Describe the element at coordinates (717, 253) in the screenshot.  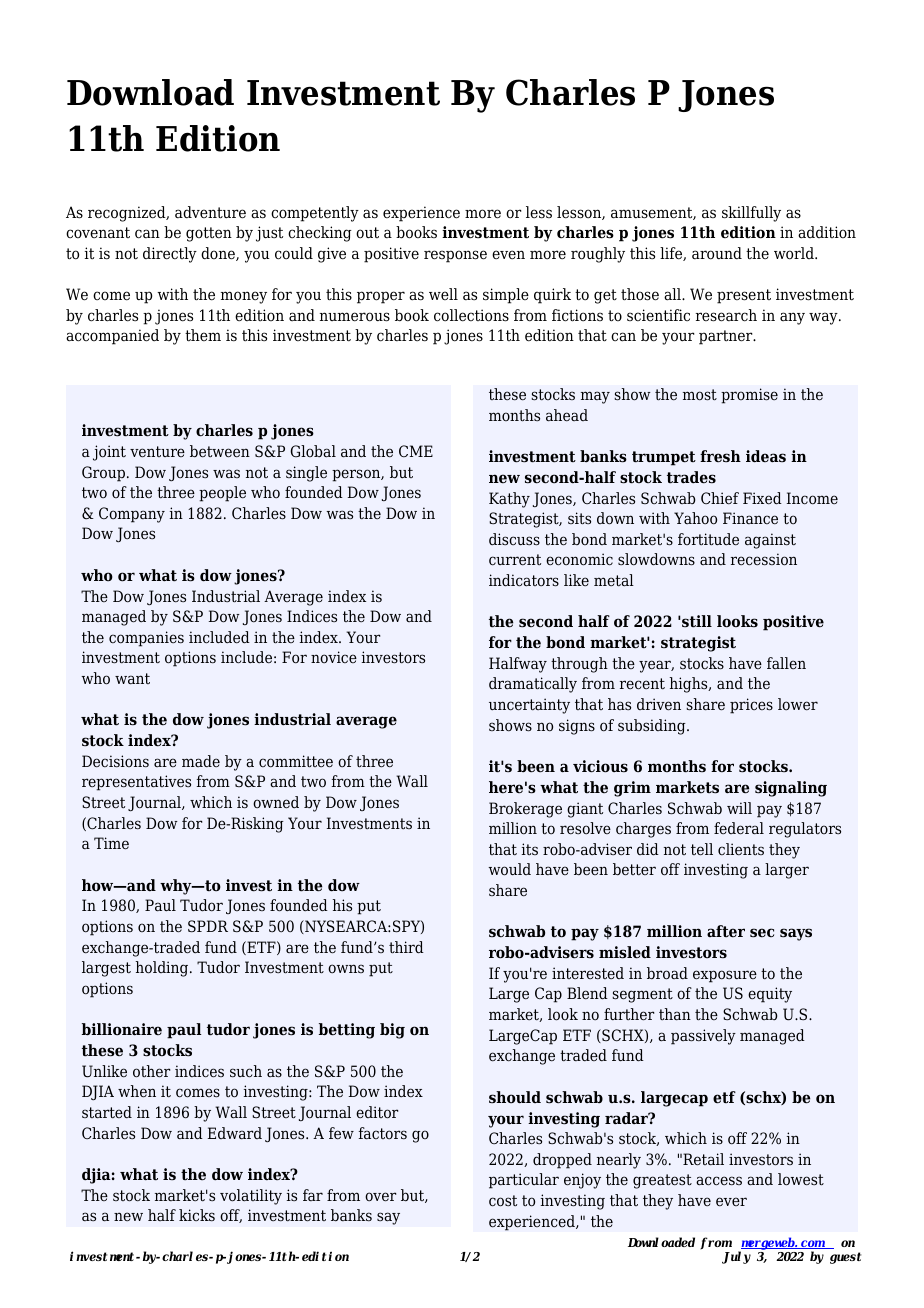
I see `around` at that location.
